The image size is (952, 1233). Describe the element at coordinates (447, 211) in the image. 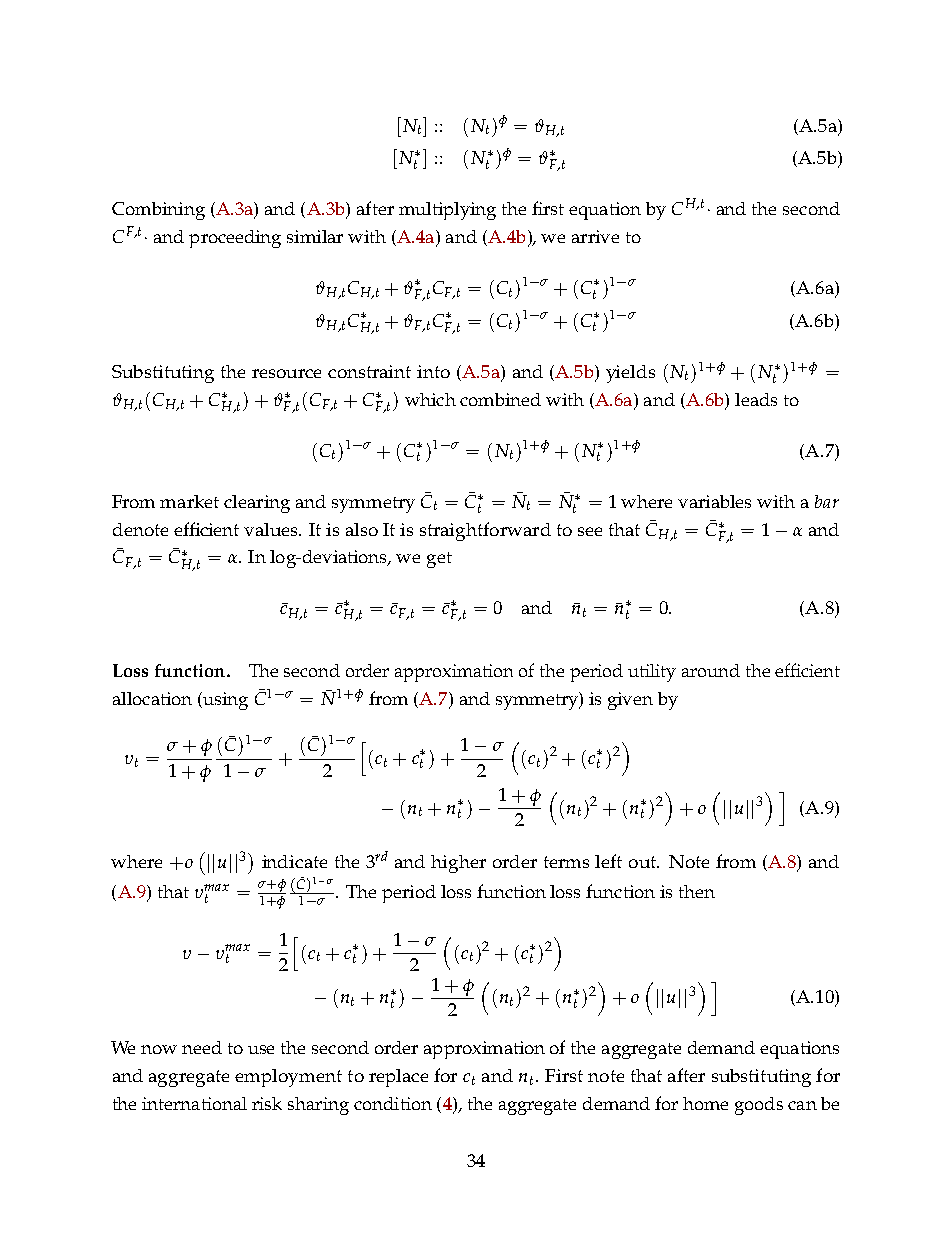

I see `multiplying` at that location.
